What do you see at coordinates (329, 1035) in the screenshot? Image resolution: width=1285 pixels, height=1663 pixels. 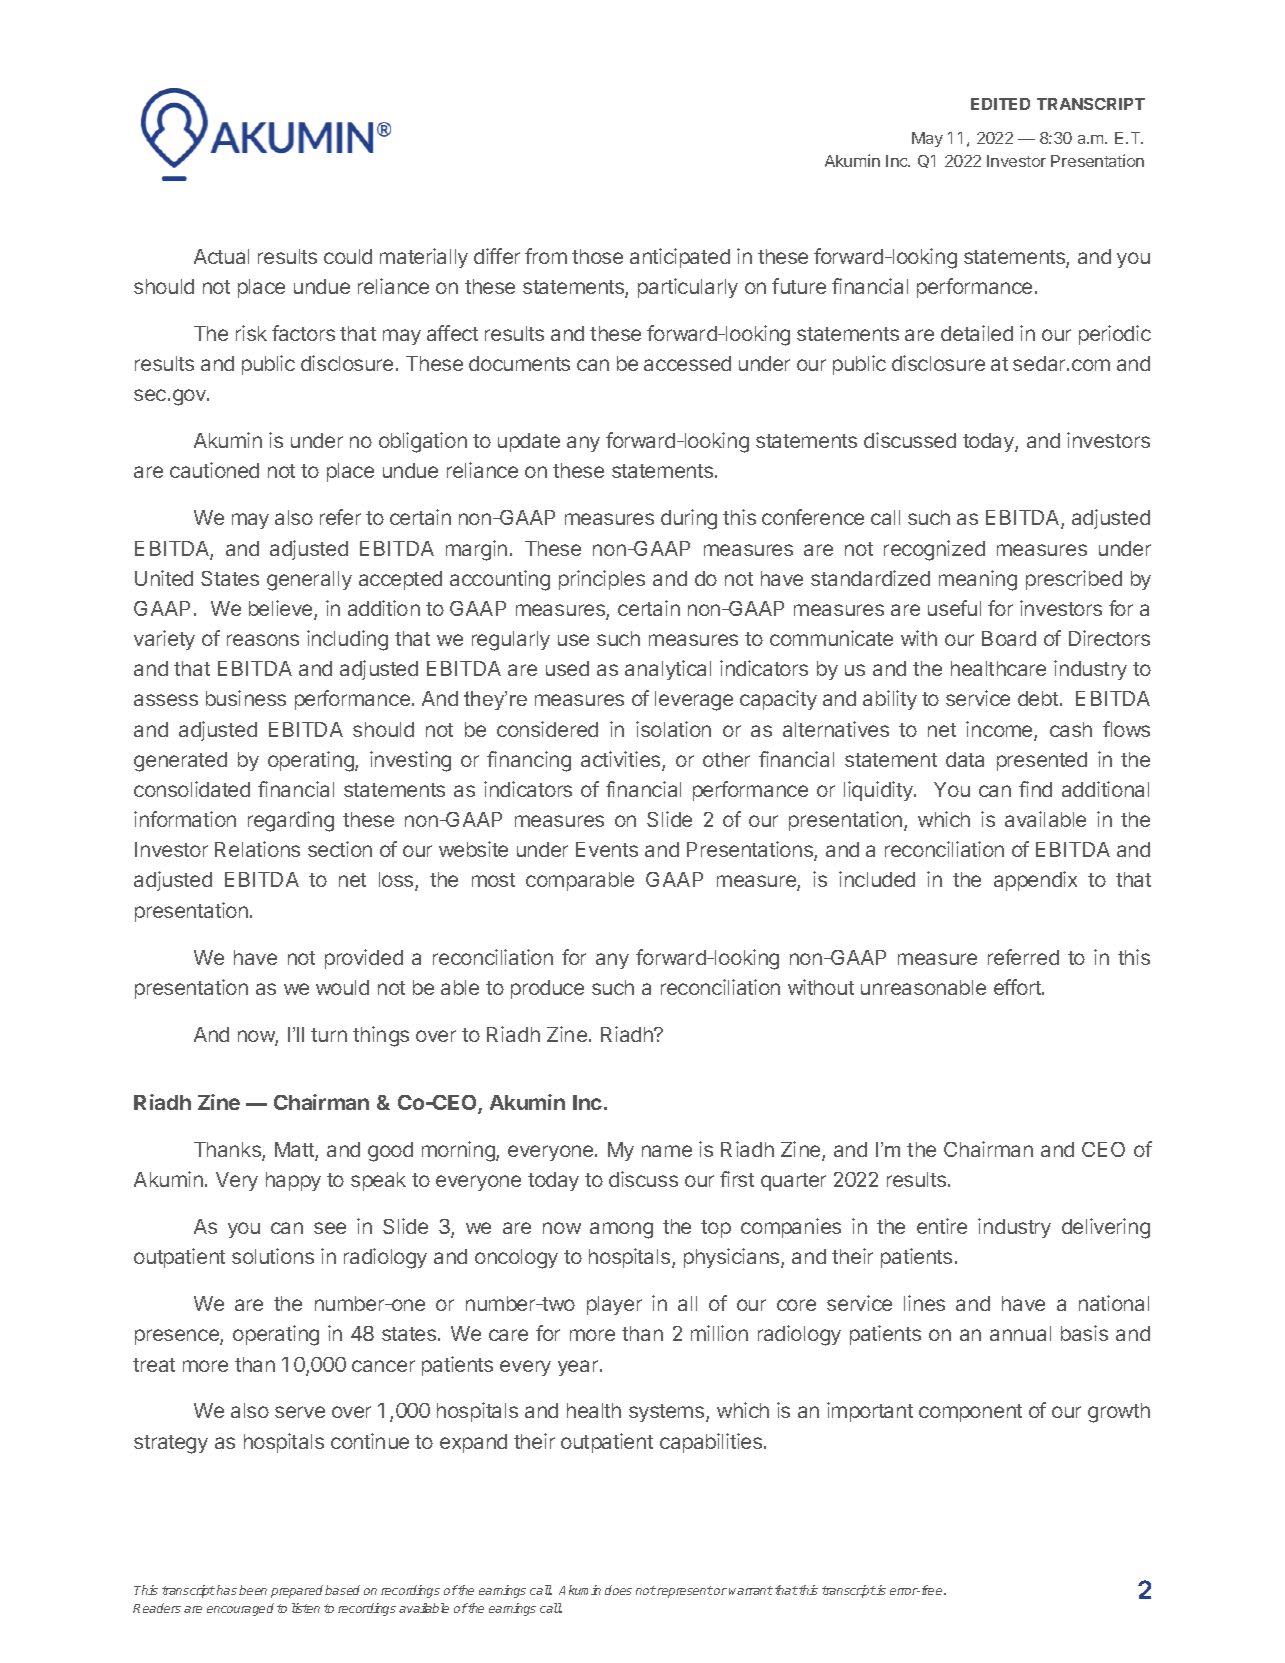 I see `turn` at bounding box center [329, 1035].
